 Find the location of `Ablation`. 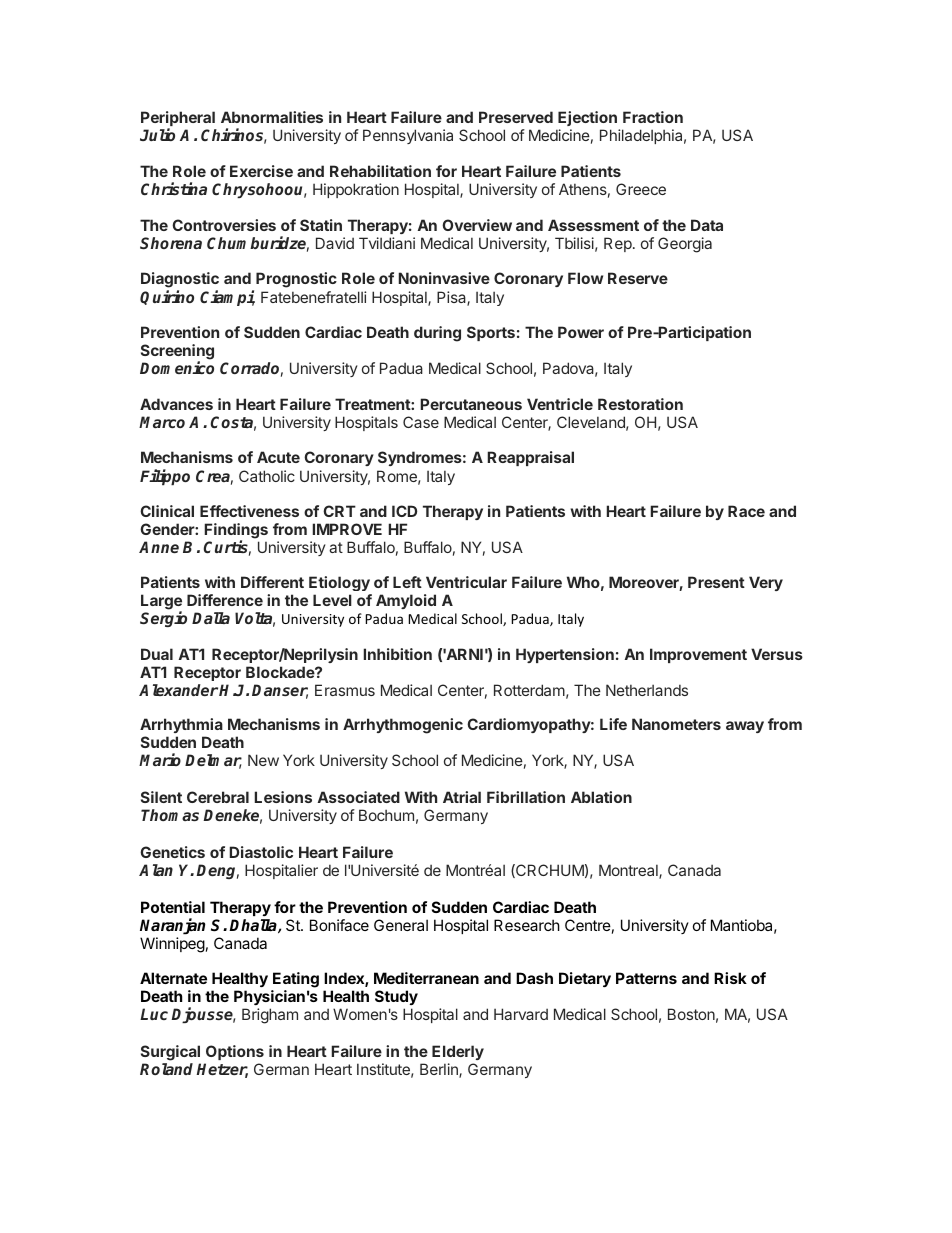

Ablation is located at coordinates (601, 797).
